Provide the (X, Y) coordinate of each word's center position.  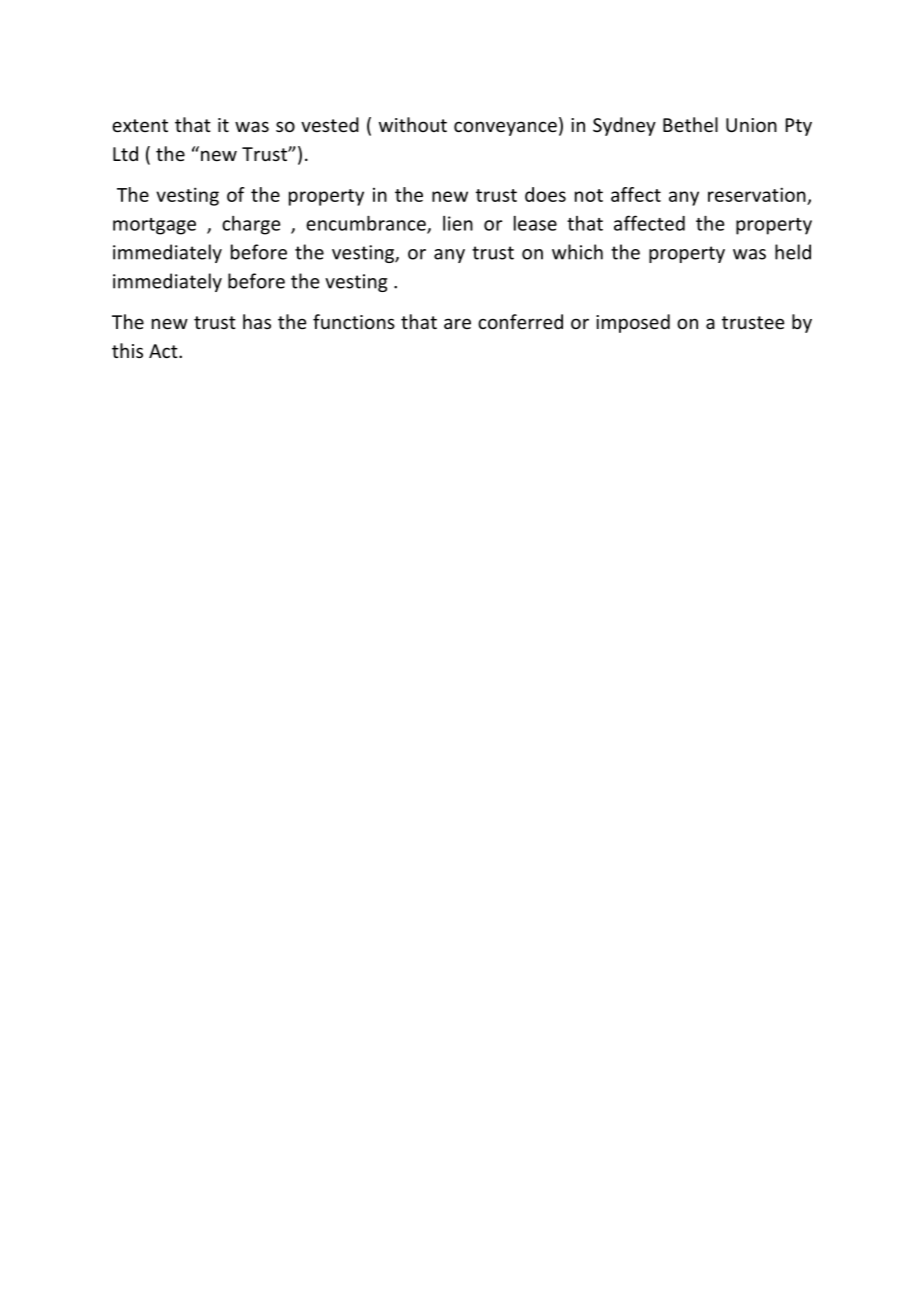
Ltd (125, 153)
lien (458, 223)
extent (140, 125)
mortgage (154, 226)
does (545, 194)
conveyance (505, 128)
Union (751, 125)
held (793, 252)
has (257, 321)
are (457, 323)
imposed (633, 323)
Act (164, 351)
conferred (520, 321)
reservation (757, 194)
